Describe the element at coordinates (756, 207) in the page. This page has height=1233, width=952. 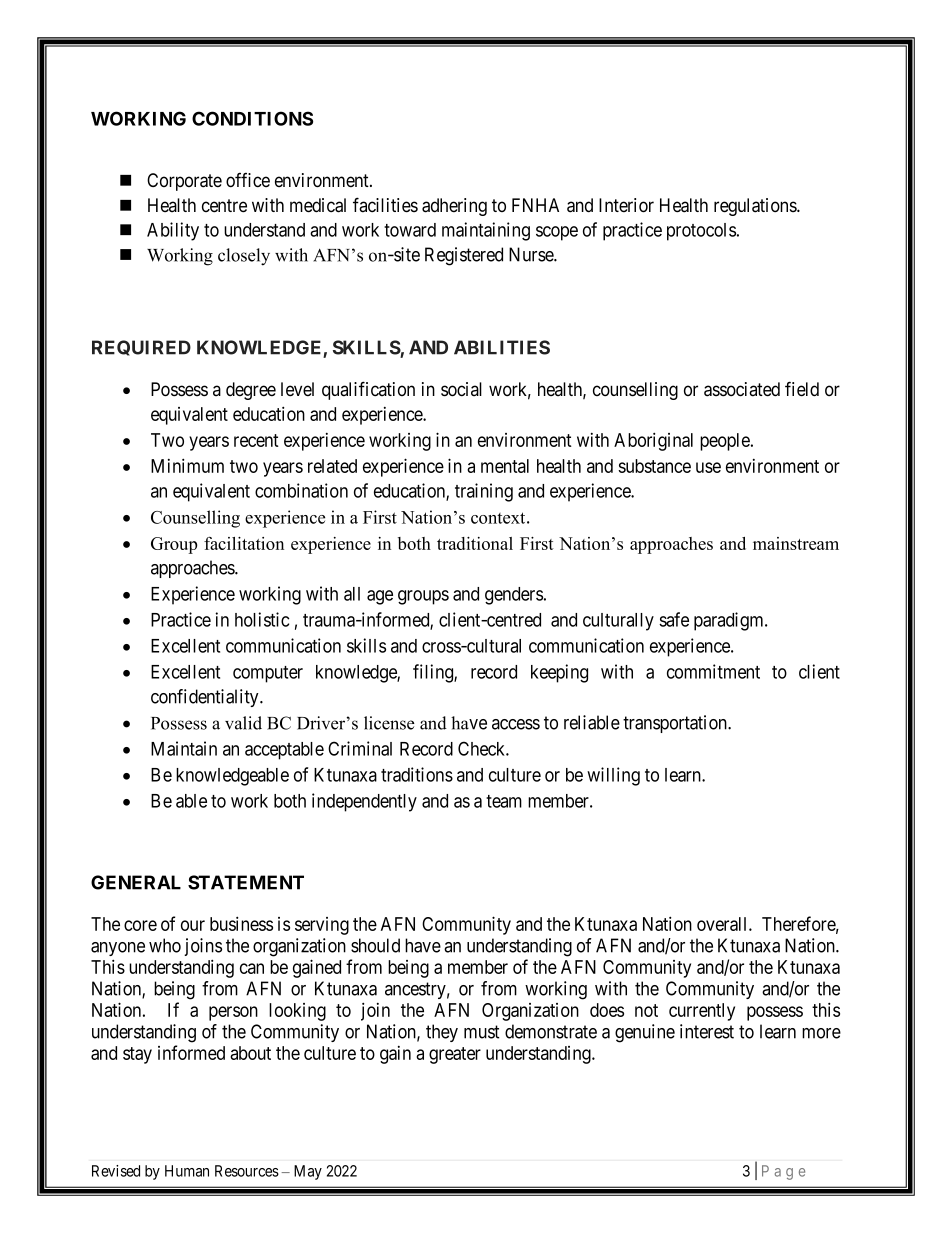
I see `regulations` at that location.
